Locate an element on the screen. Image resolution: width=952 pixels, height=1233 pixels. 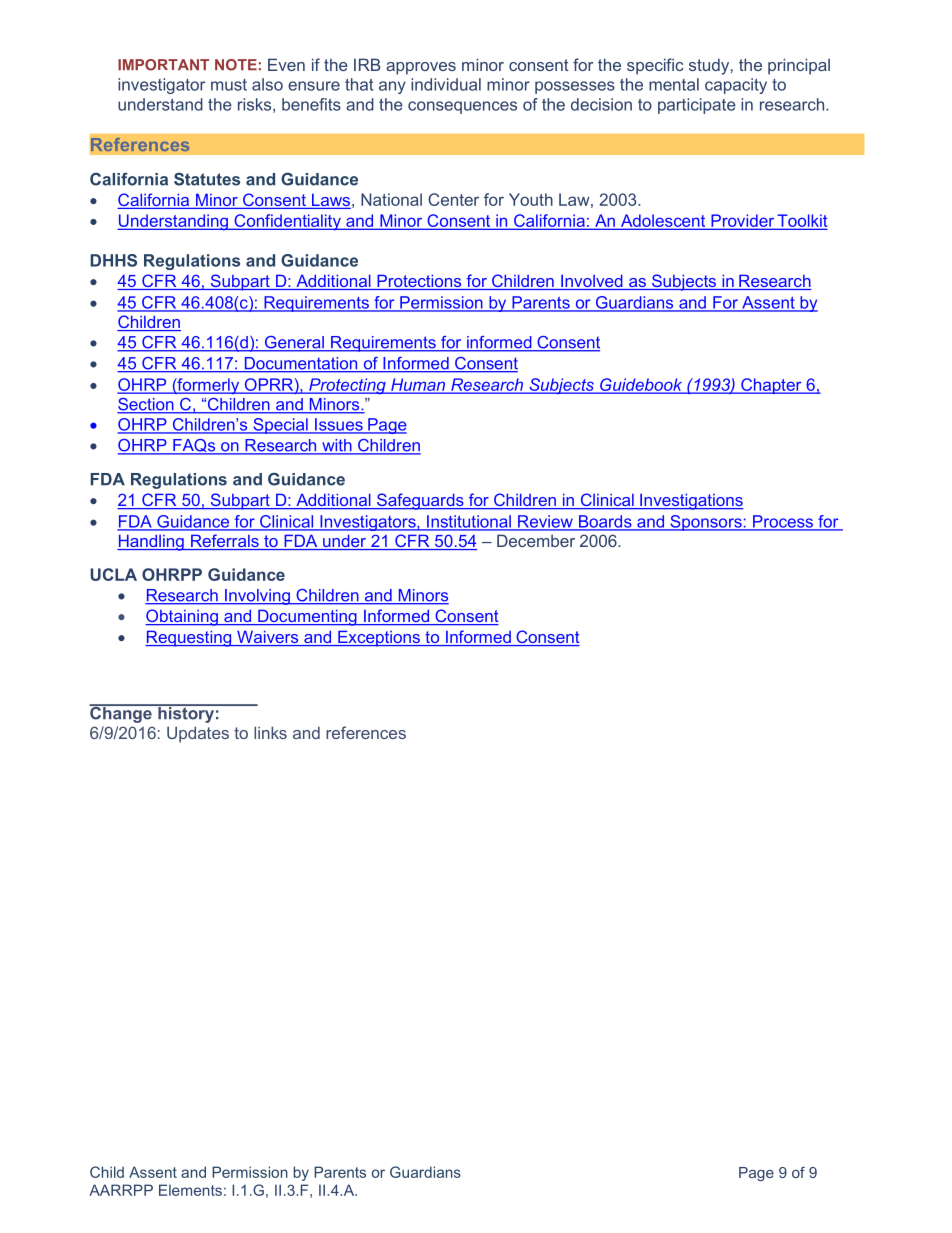
must is located at coordinates (229, 85).
